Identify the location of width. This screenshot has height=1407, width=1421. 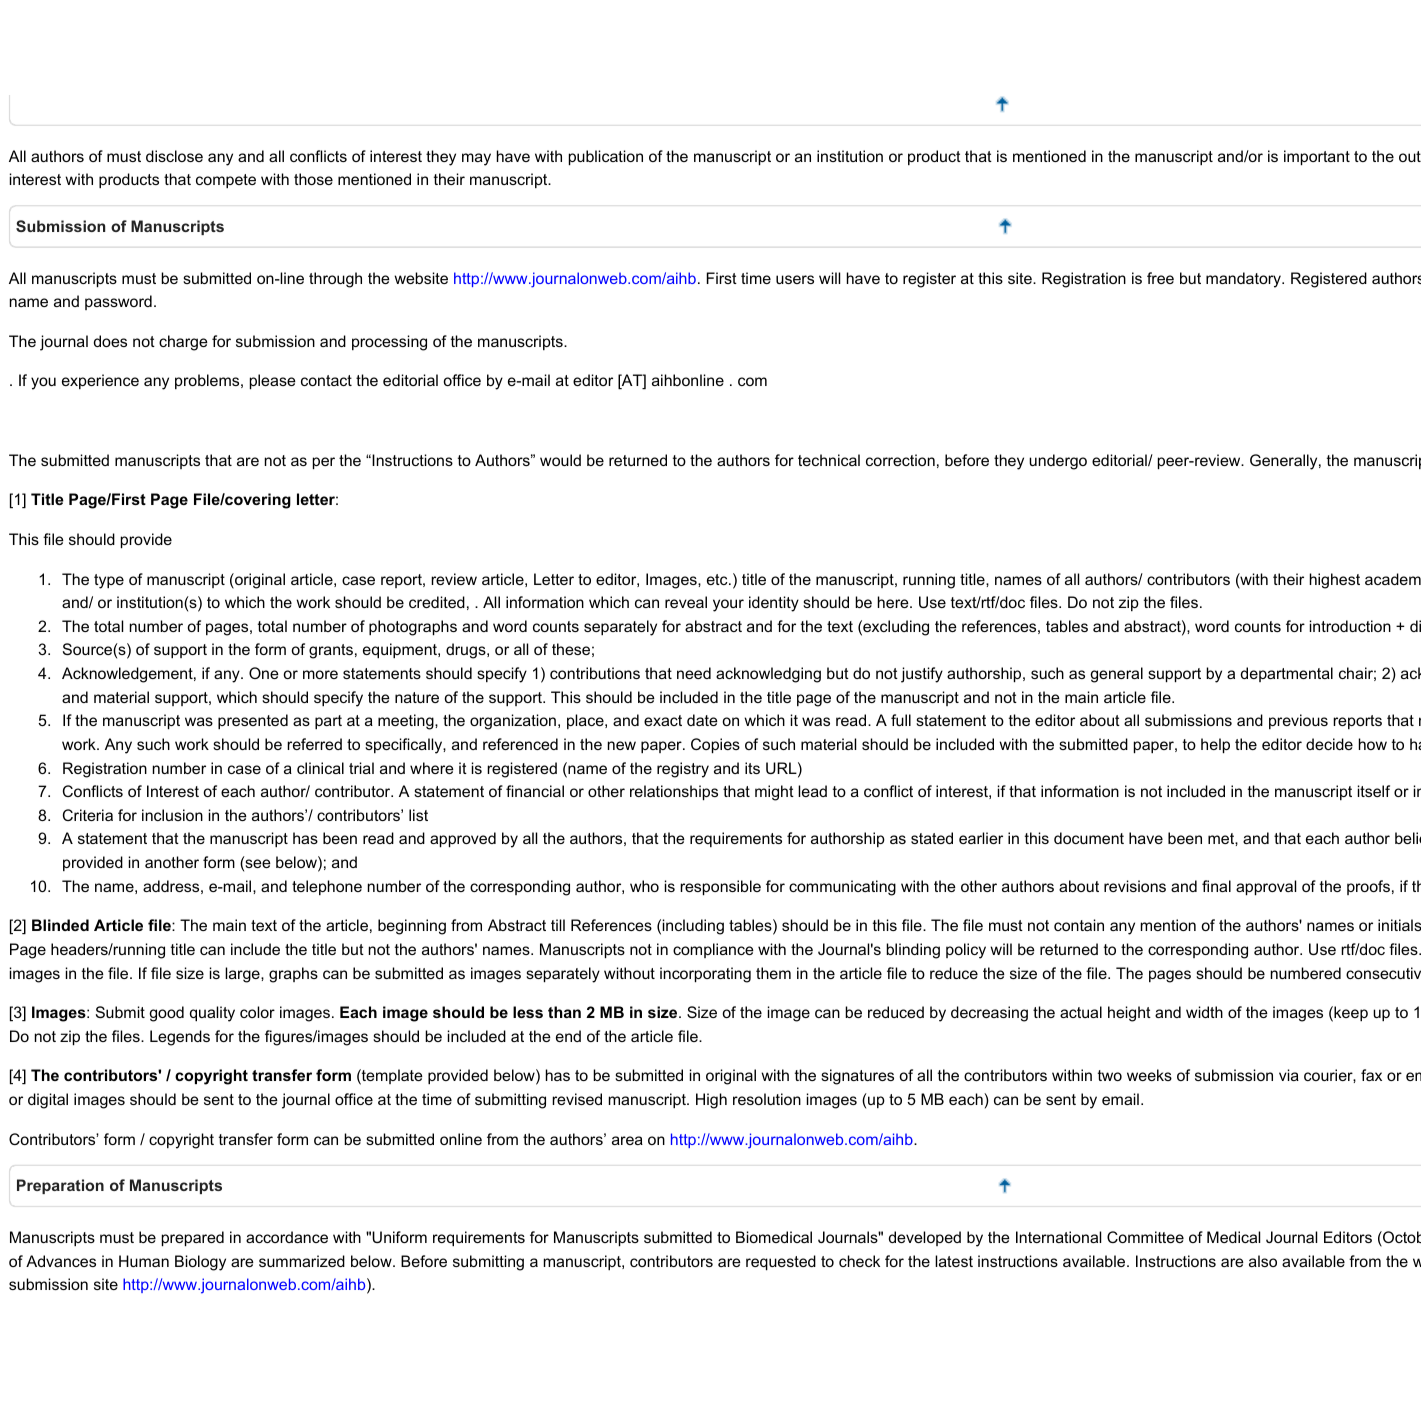
(1204, 1012).
